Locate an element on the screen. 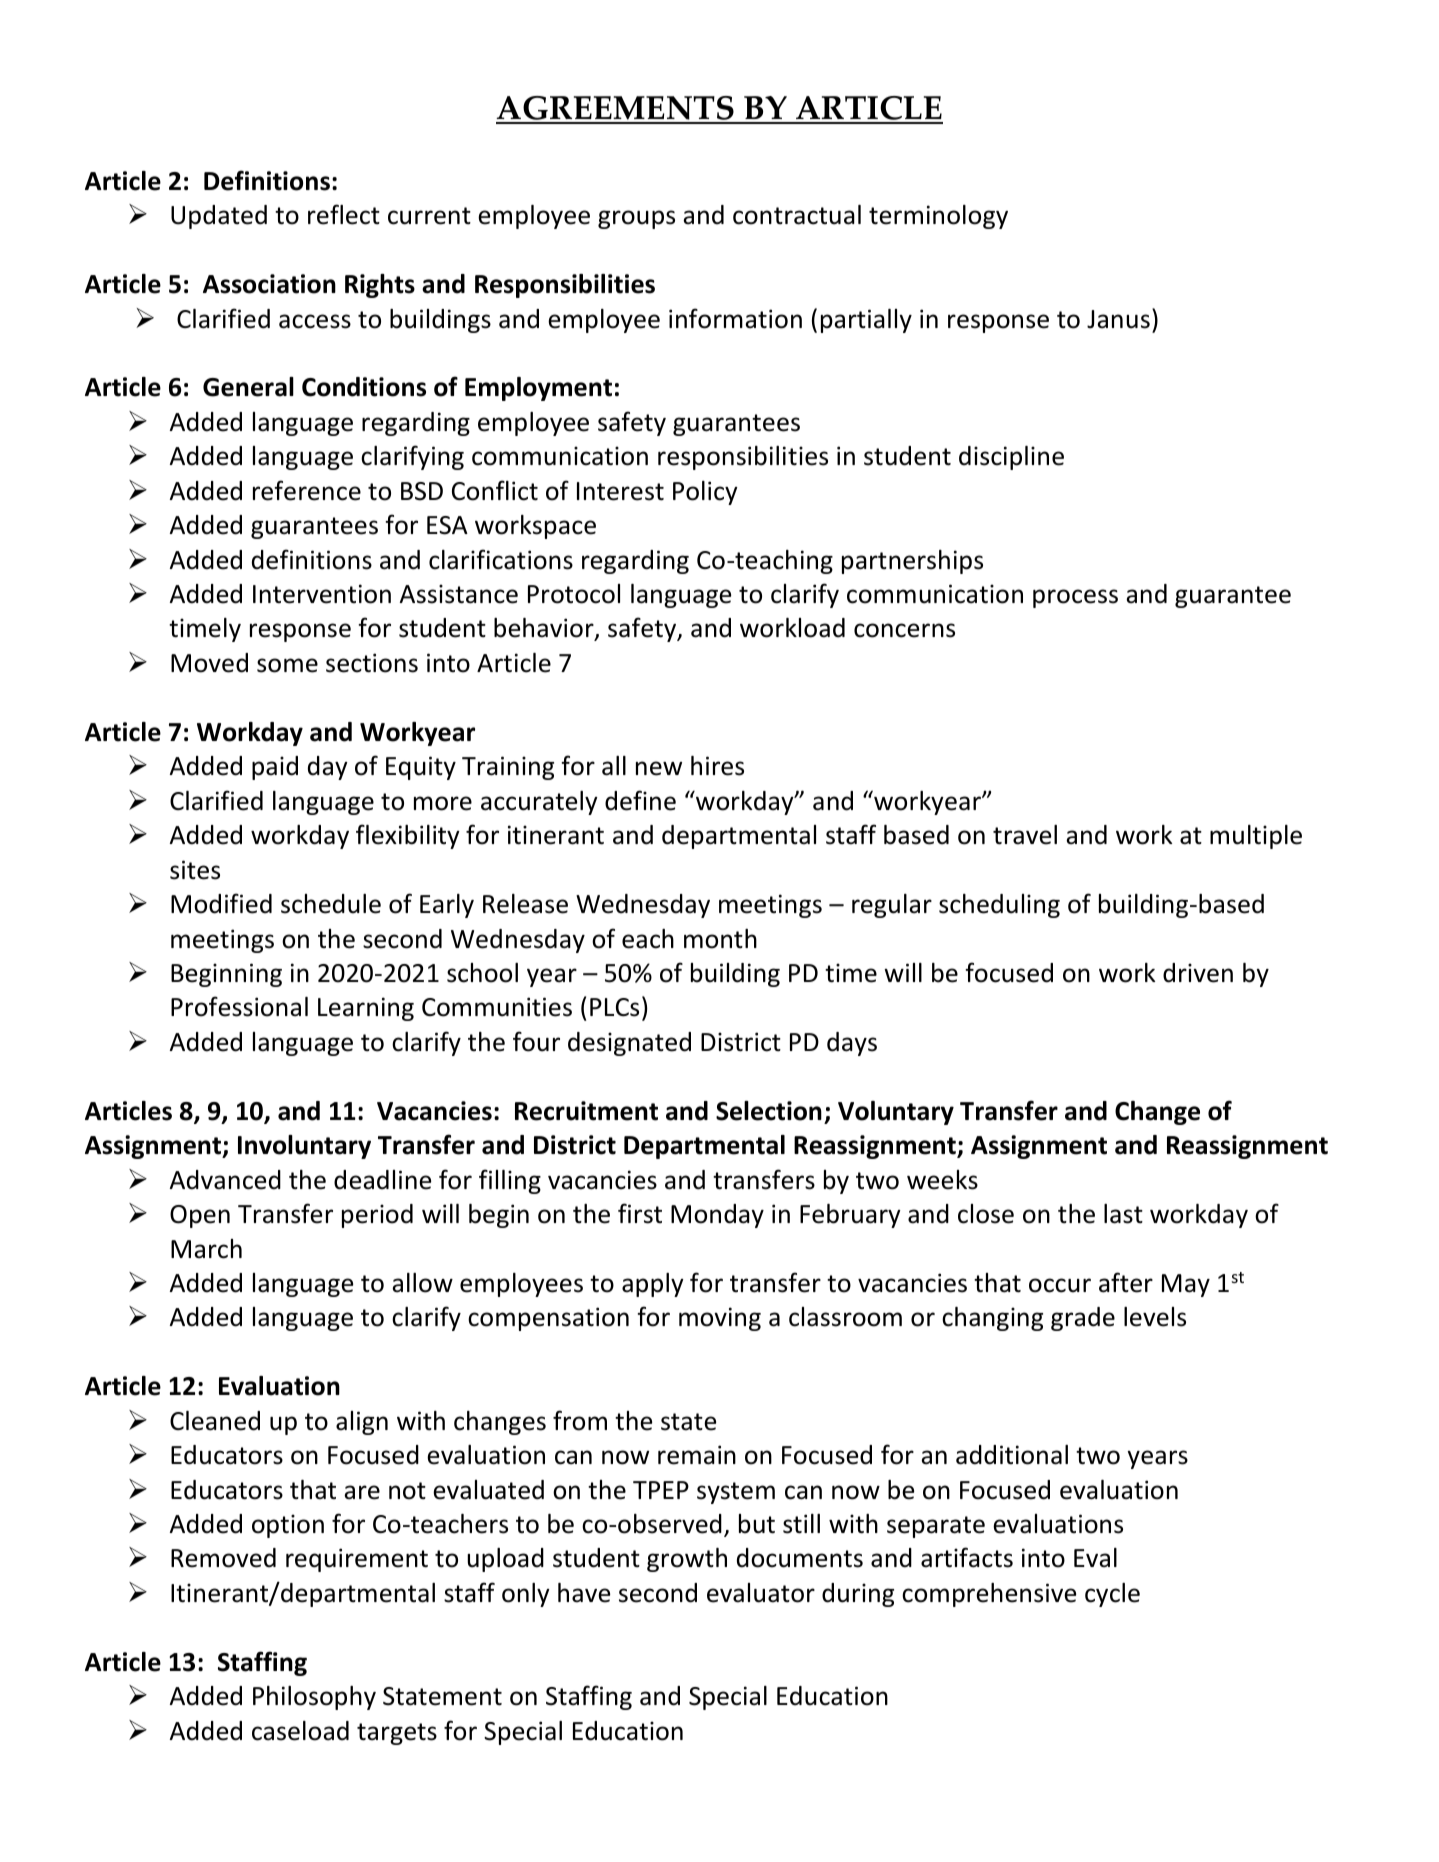 The height and width of the screenshot is (1862, 1439). Philosophy is located at coordinates (314, 1698).
